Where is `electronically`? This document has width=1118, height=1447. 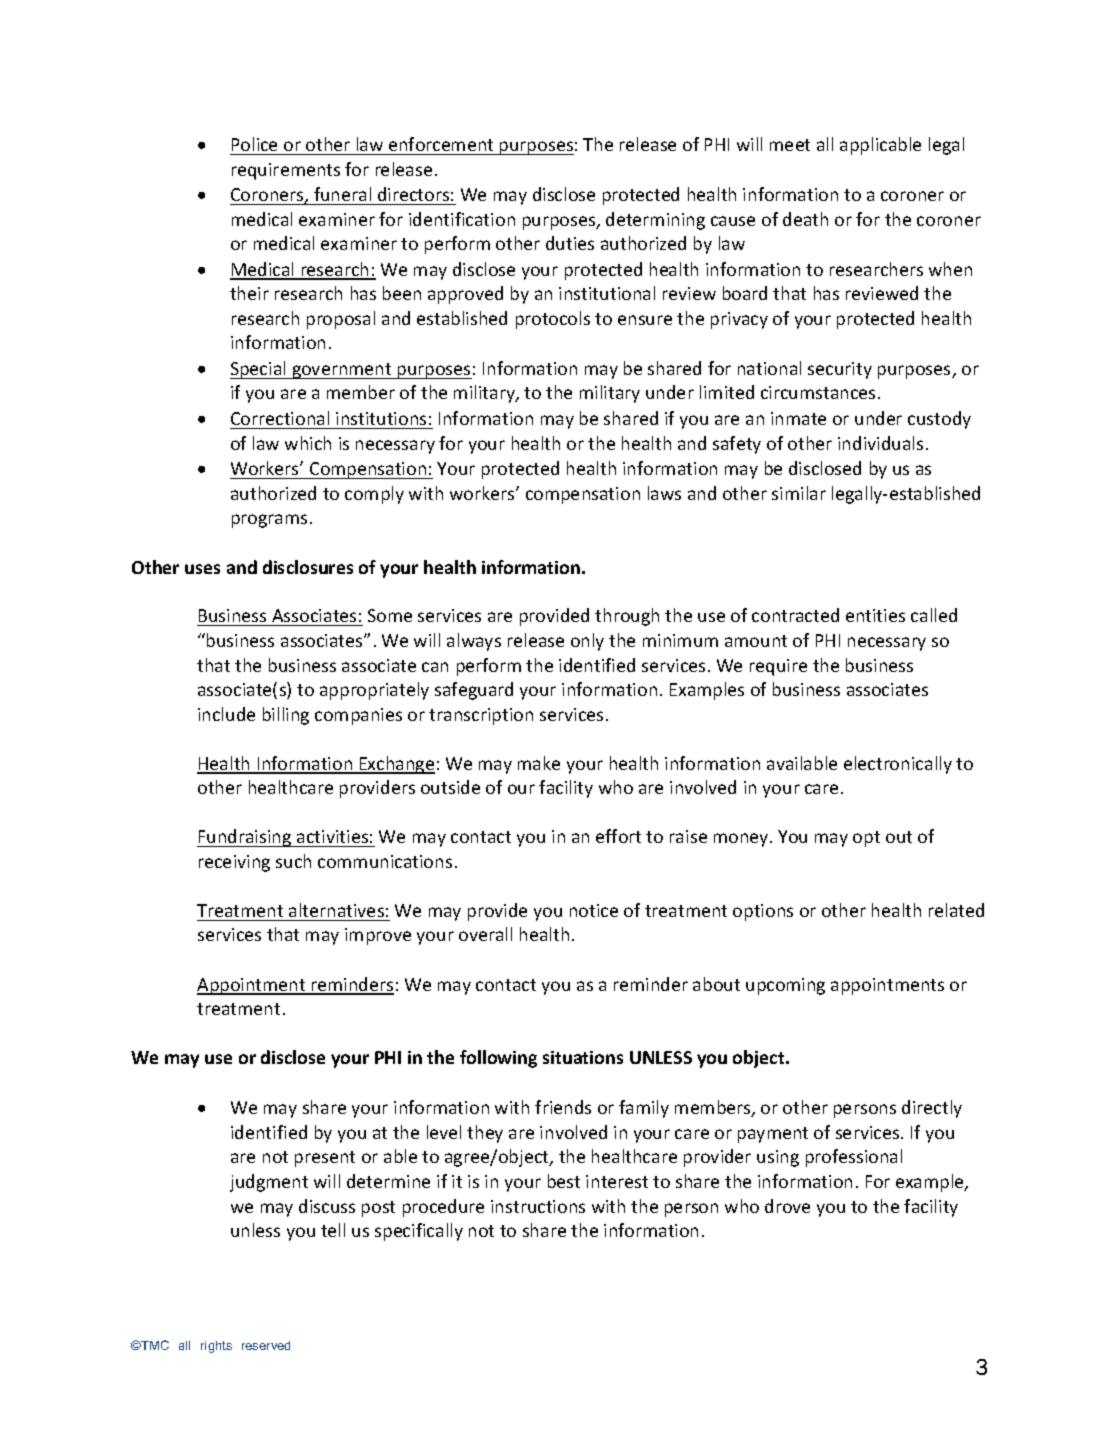
electronically is located at coordinates (898, 765).
